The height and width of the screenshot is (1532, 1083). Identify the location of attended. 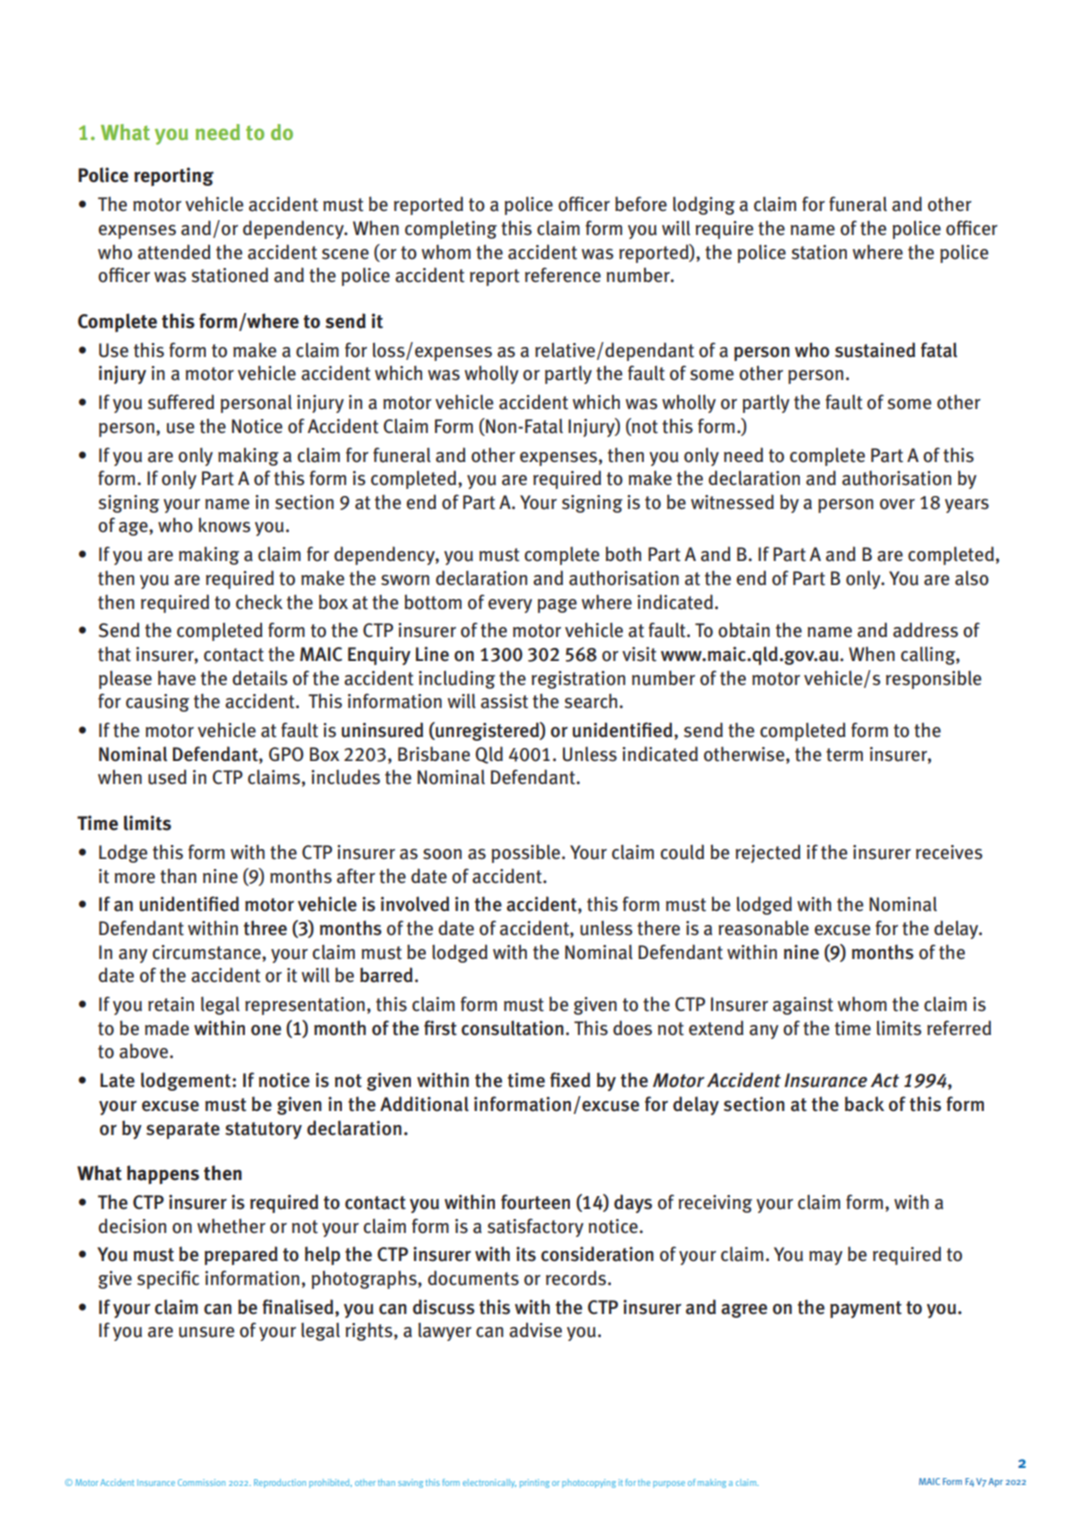
(174, 252).
